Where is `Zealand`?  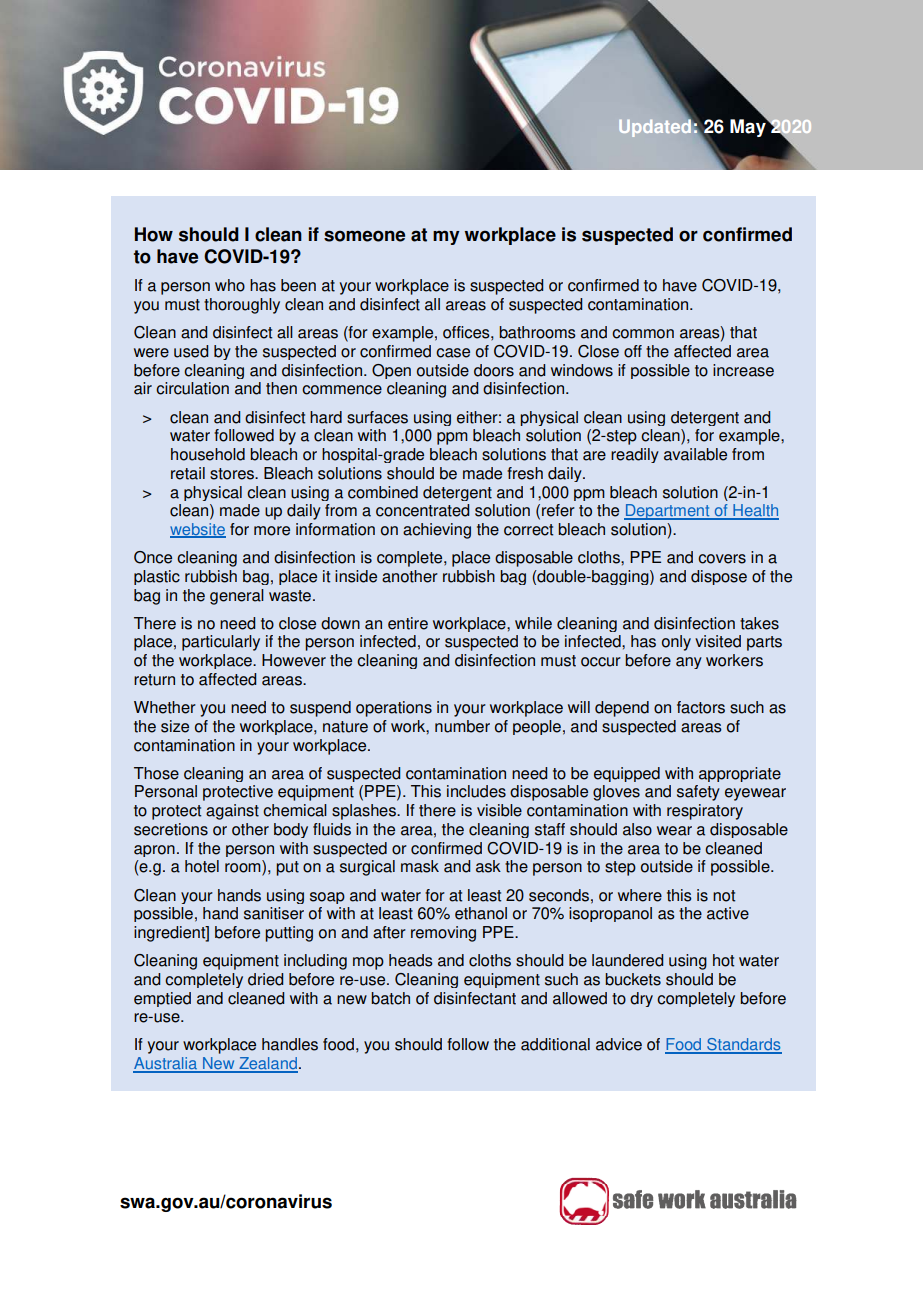 Zealand is located at coordinates (267, 1064).
